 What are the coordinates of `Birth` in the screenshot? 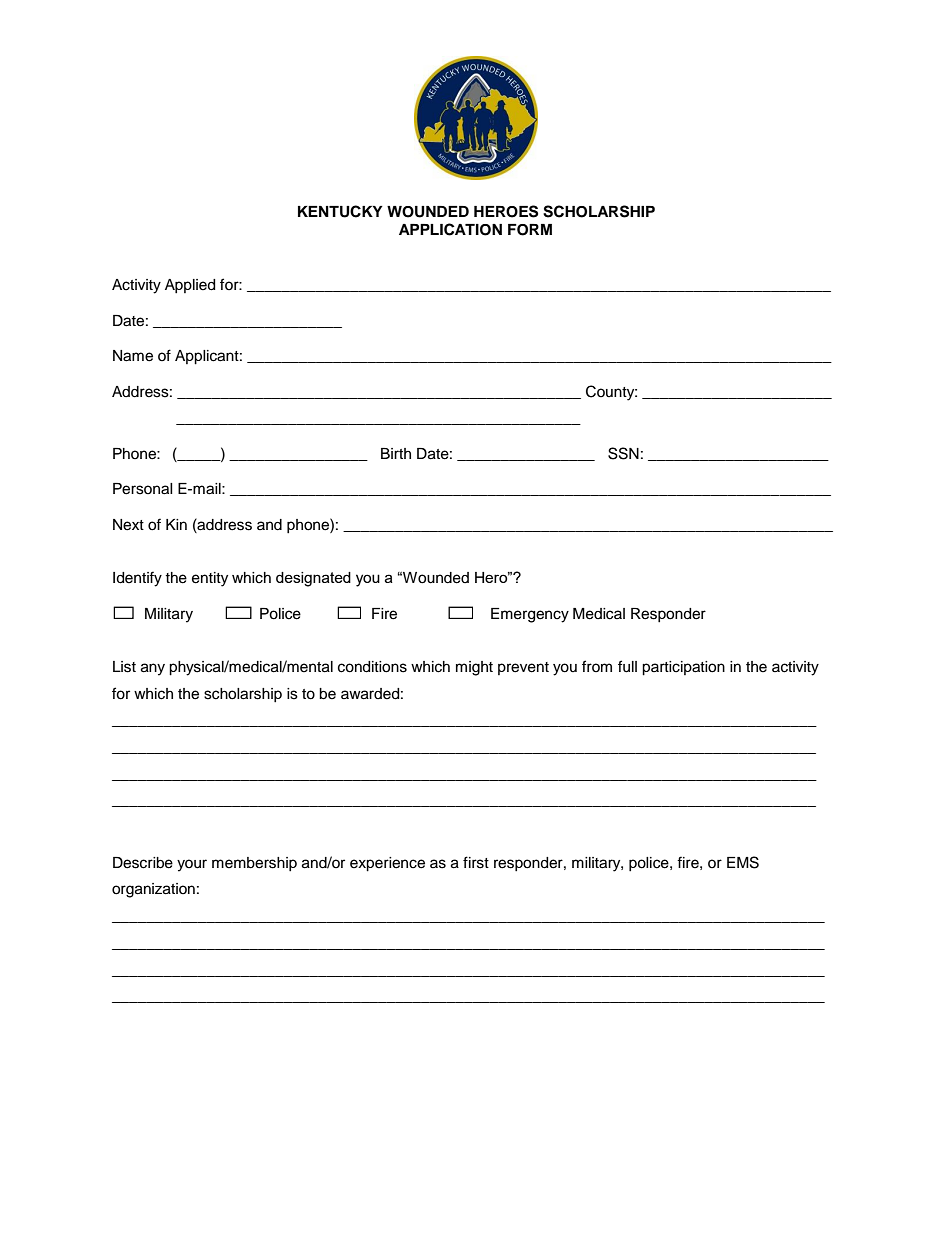 It's located at (396, 453).
